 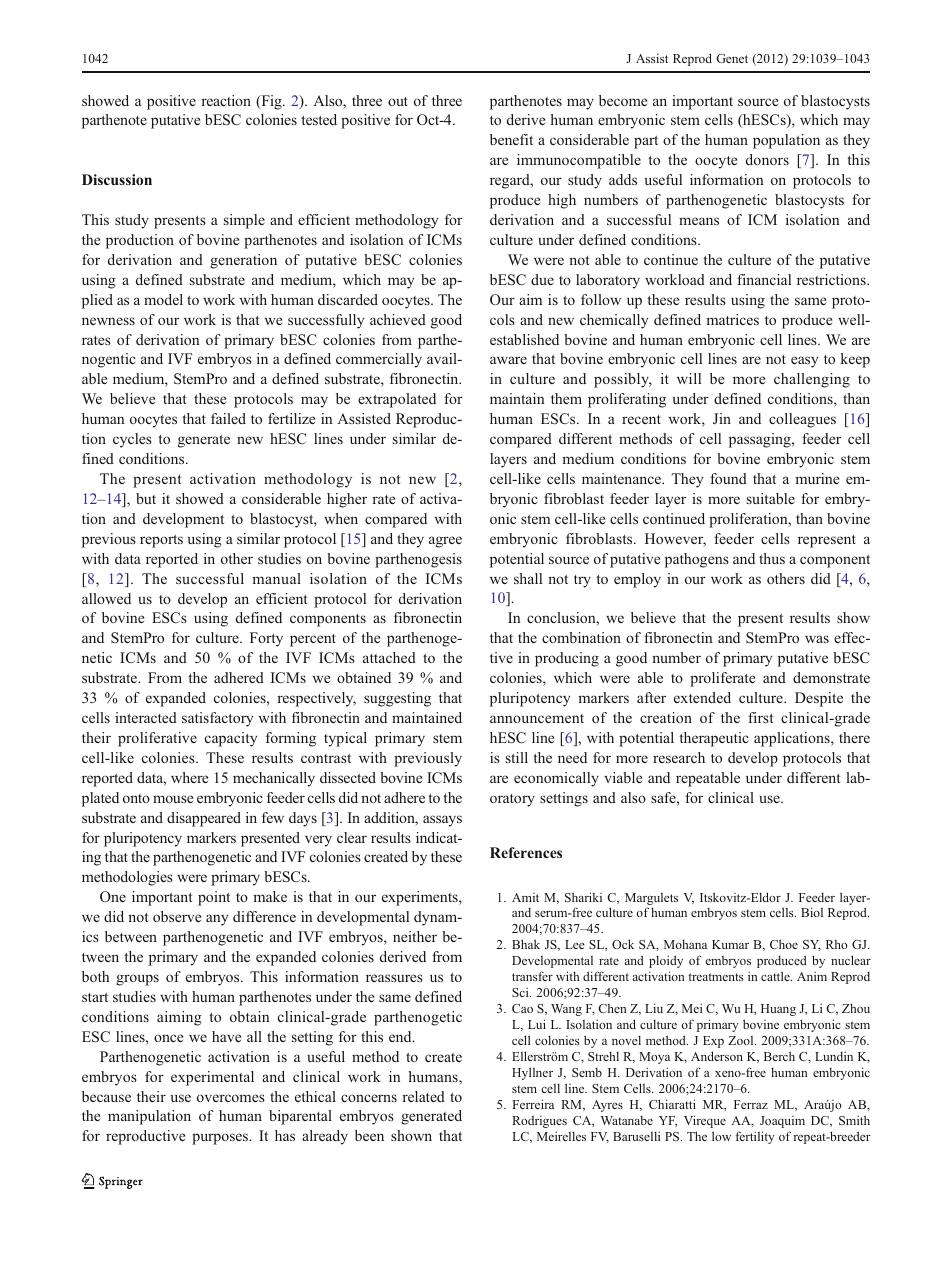 I want to click on donors, so click(x=767, y=159).
